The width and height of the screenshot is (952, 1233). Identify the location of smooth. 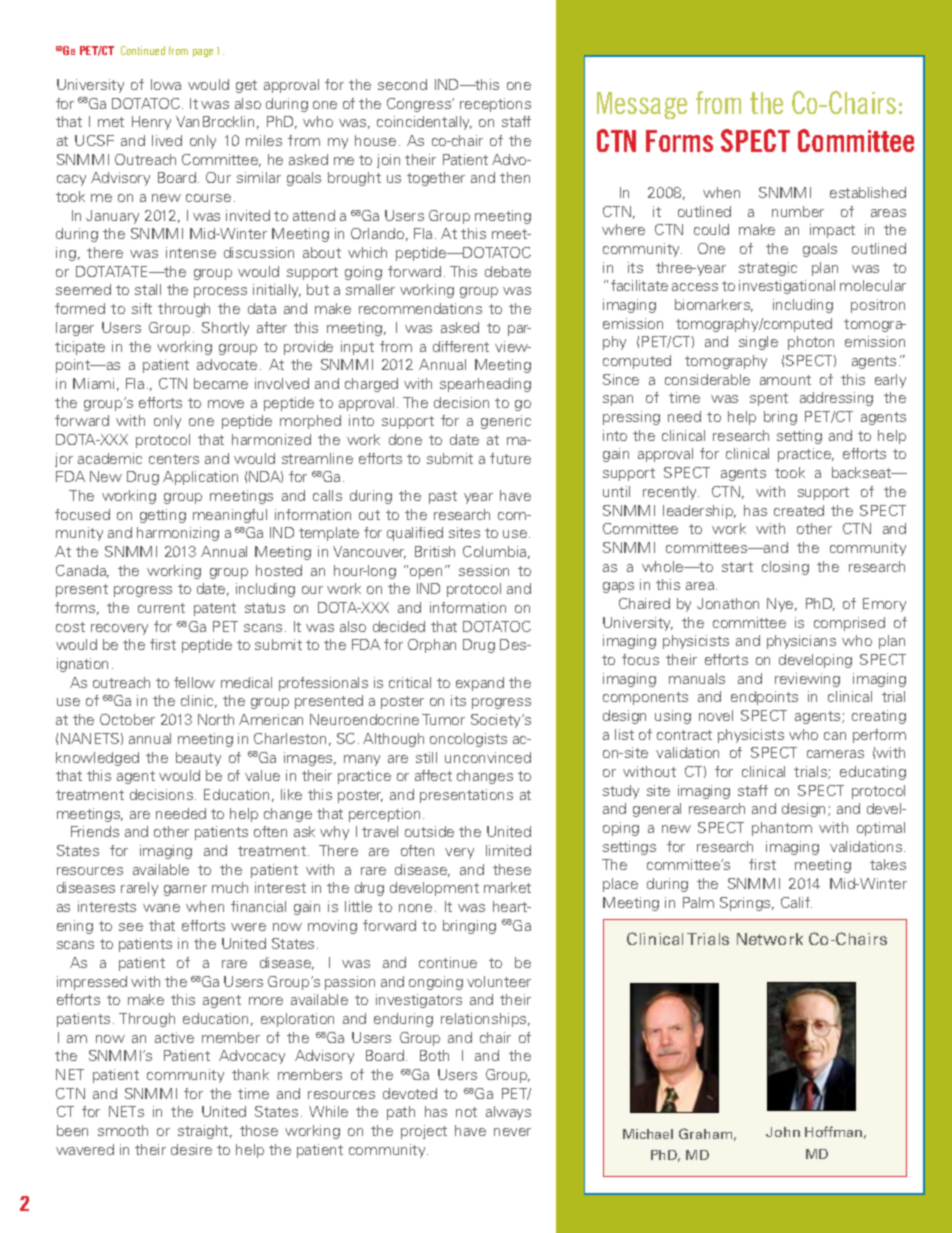
(123, 1130).
